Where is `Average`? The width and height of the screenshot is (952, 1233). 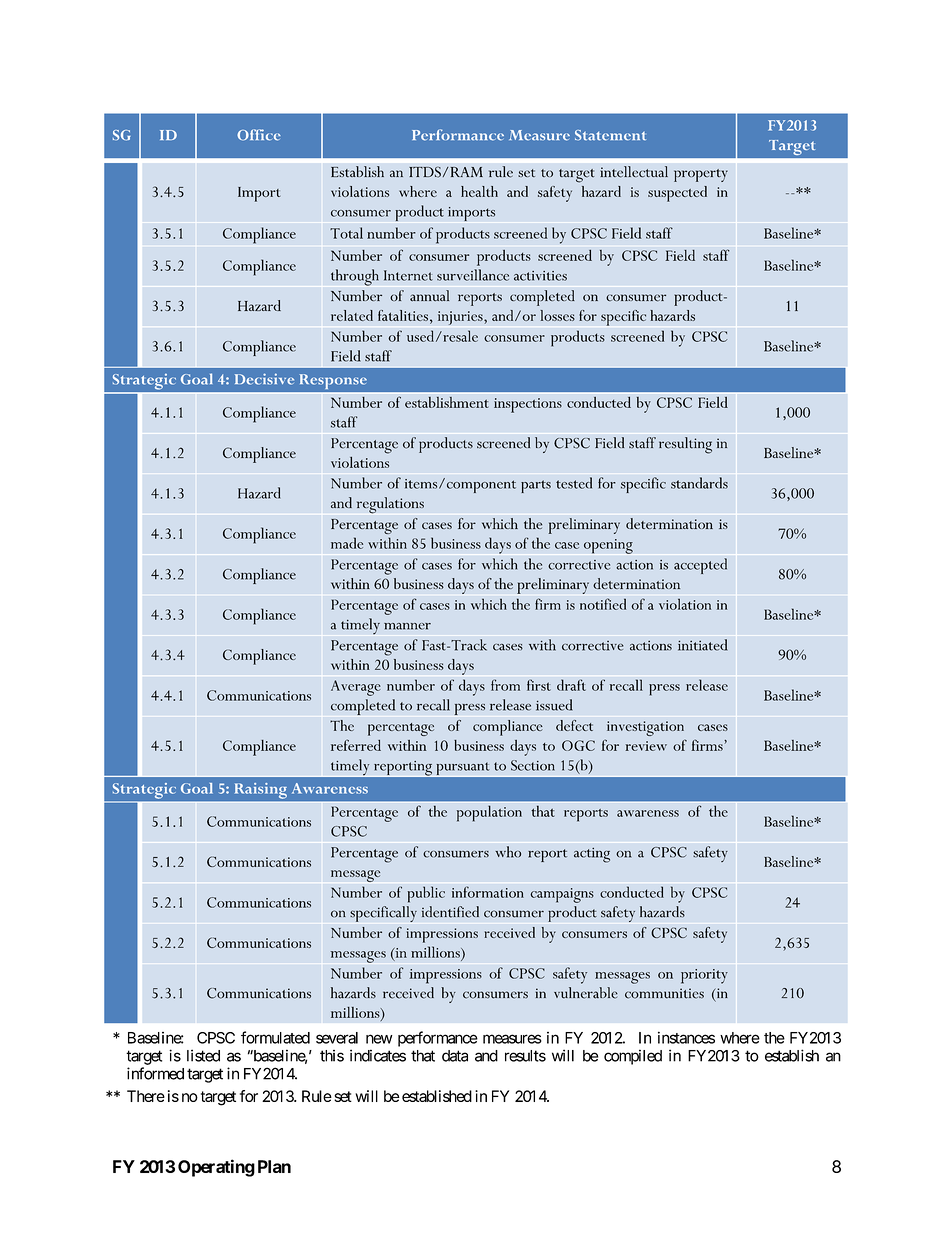
Average is located at coordinates (356, 688).
